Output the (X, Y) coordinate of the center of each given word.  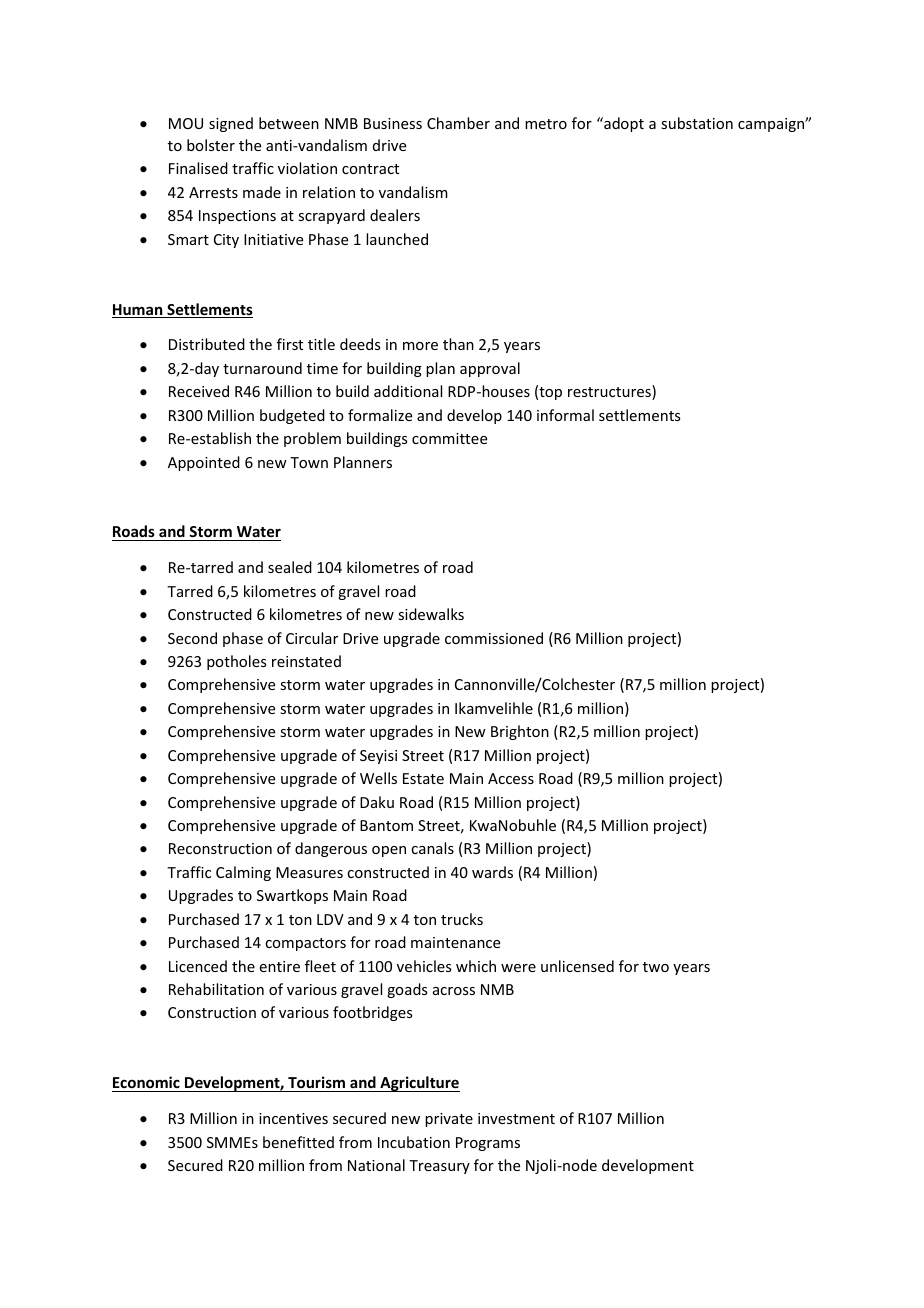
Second (192, 638)
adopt (623, 124)
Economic (147, 1084)
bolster (211, 145)
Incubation (414, 1142)
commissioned (494, 638)
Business (393, 123)
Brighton (520, 732)
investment (516, 1118)
